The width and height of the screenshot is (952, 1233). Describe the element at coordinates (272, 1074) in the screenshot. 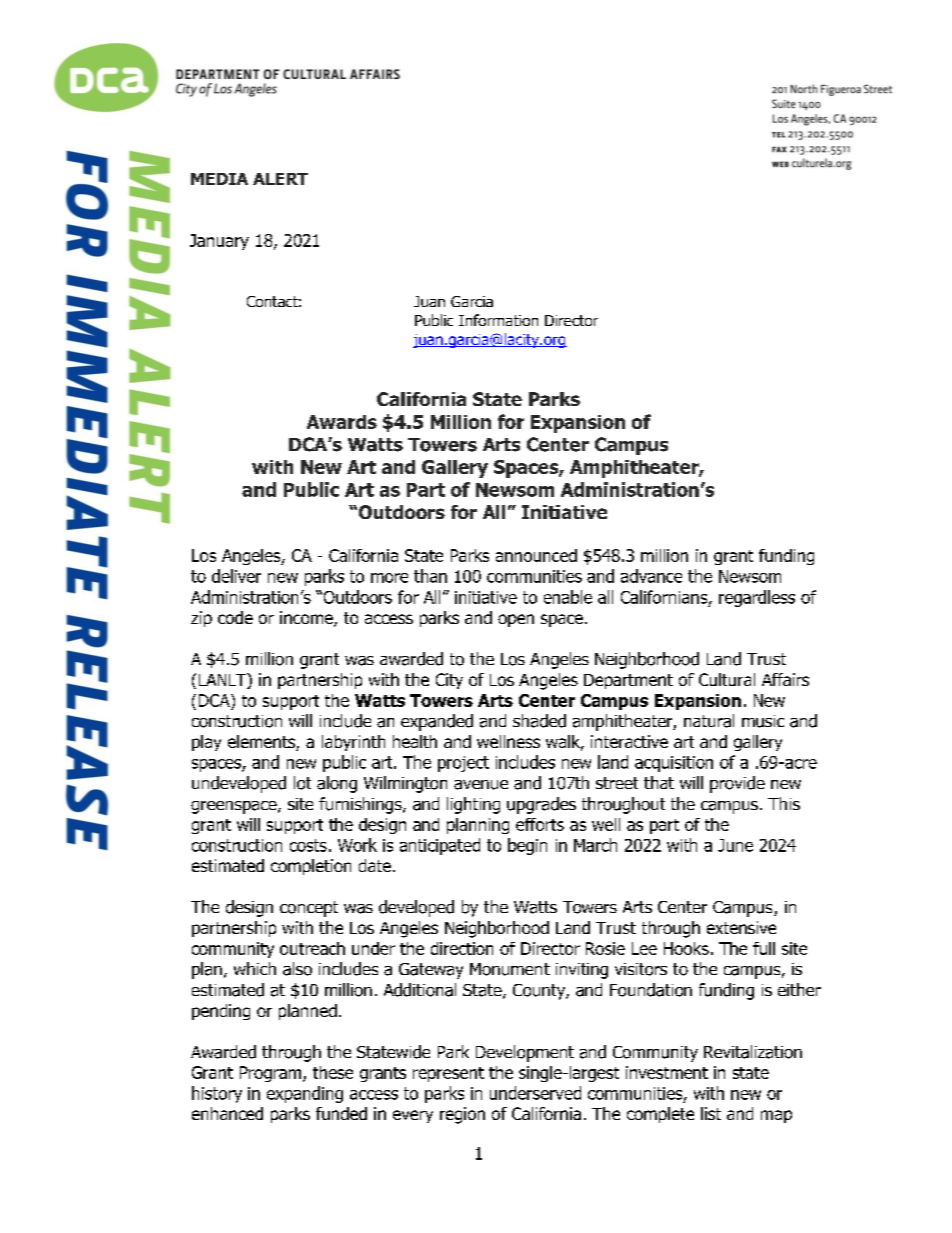

I see `Program` at that location.
